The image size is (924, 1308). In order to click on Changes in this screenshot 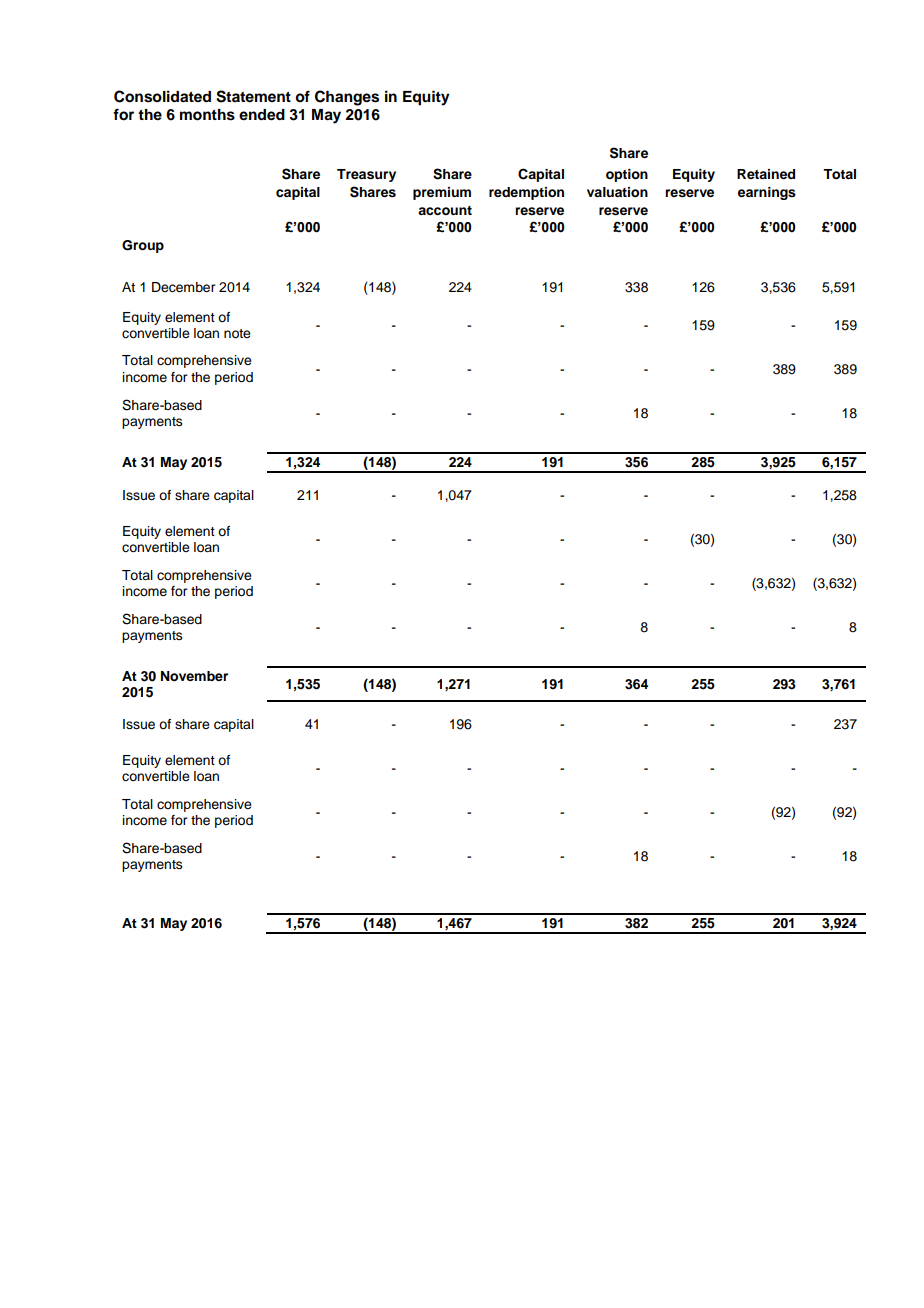, I will do `click(347, 98)`.
